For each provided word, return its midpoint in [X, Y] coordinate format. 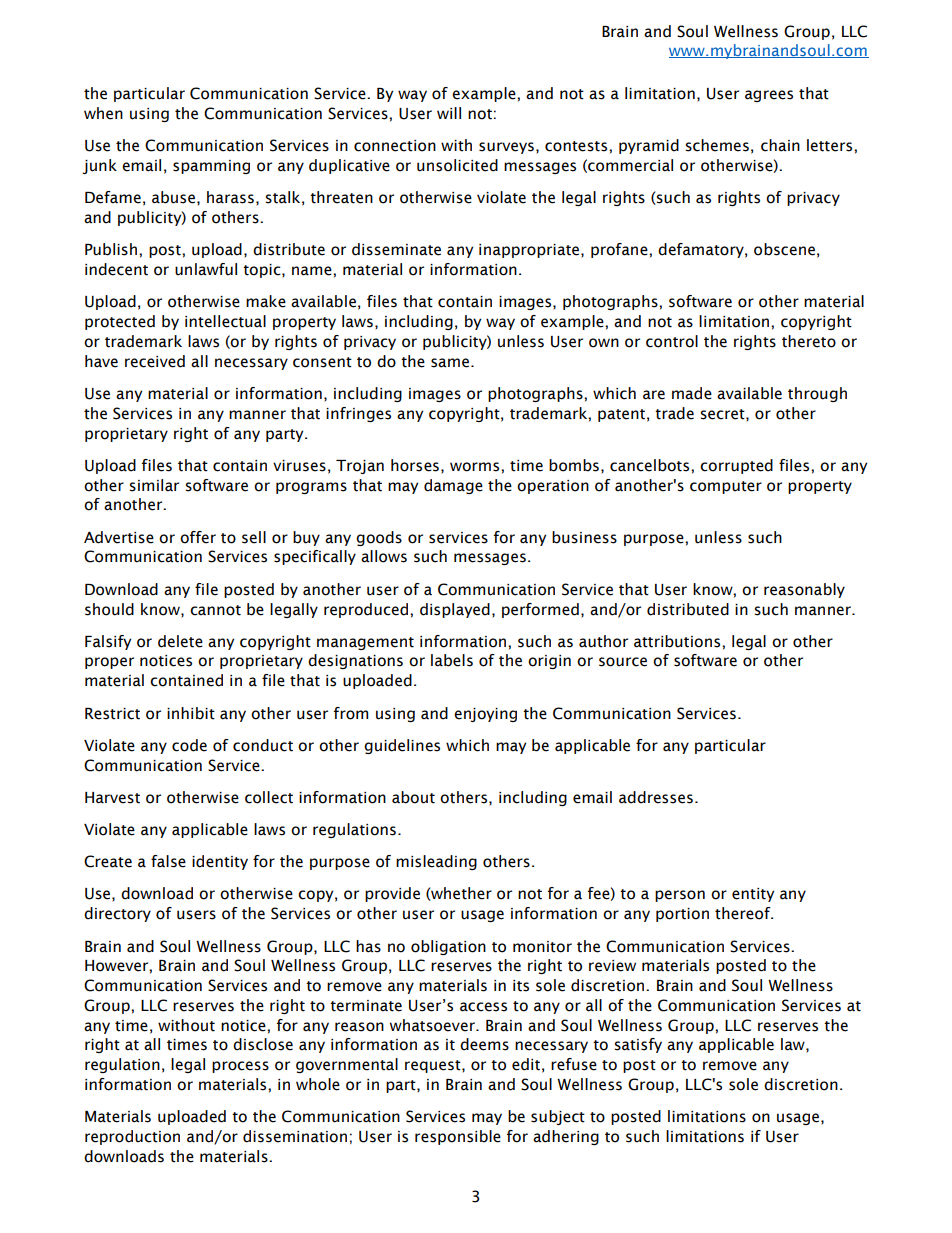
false [168, 861]
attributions [678, 641]
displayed [455, 610]
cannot [215, 610]
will [449, 113]
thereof [744, 913]
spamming [211, 167]
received [155, 361]
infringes [358, 414]
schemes [717, 145]
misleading [436, 862]
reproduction [132, 1137]
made [692, 393]
